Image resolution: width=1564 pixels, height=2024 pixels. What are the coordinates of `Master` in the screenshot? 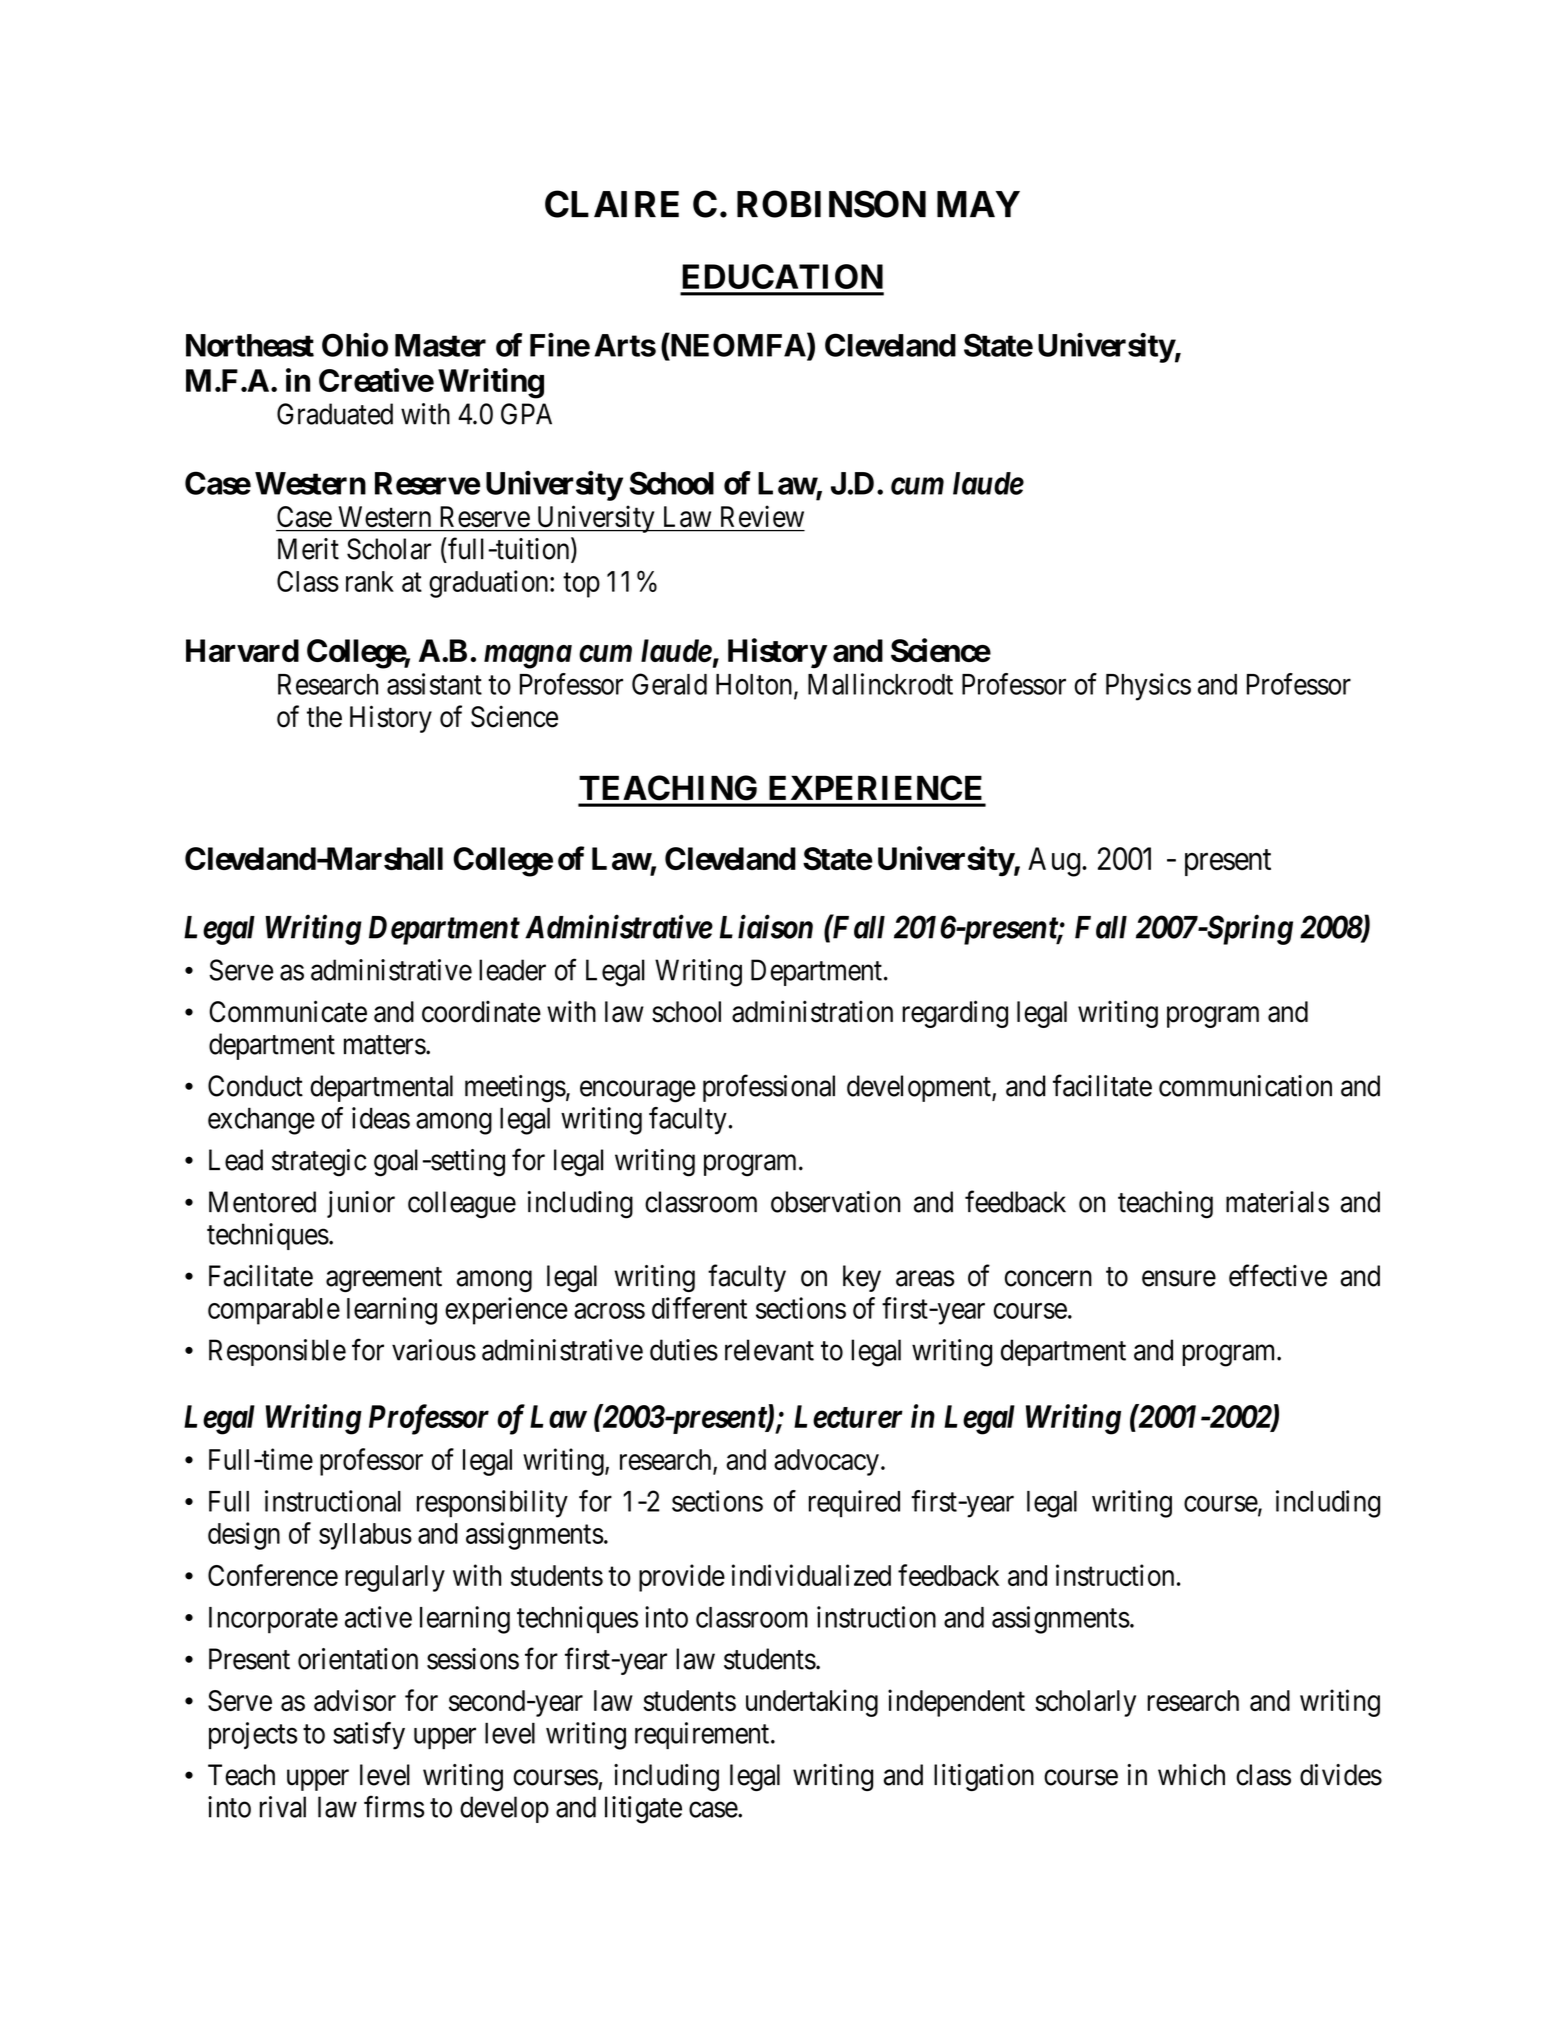 It's located at (440, 345).
